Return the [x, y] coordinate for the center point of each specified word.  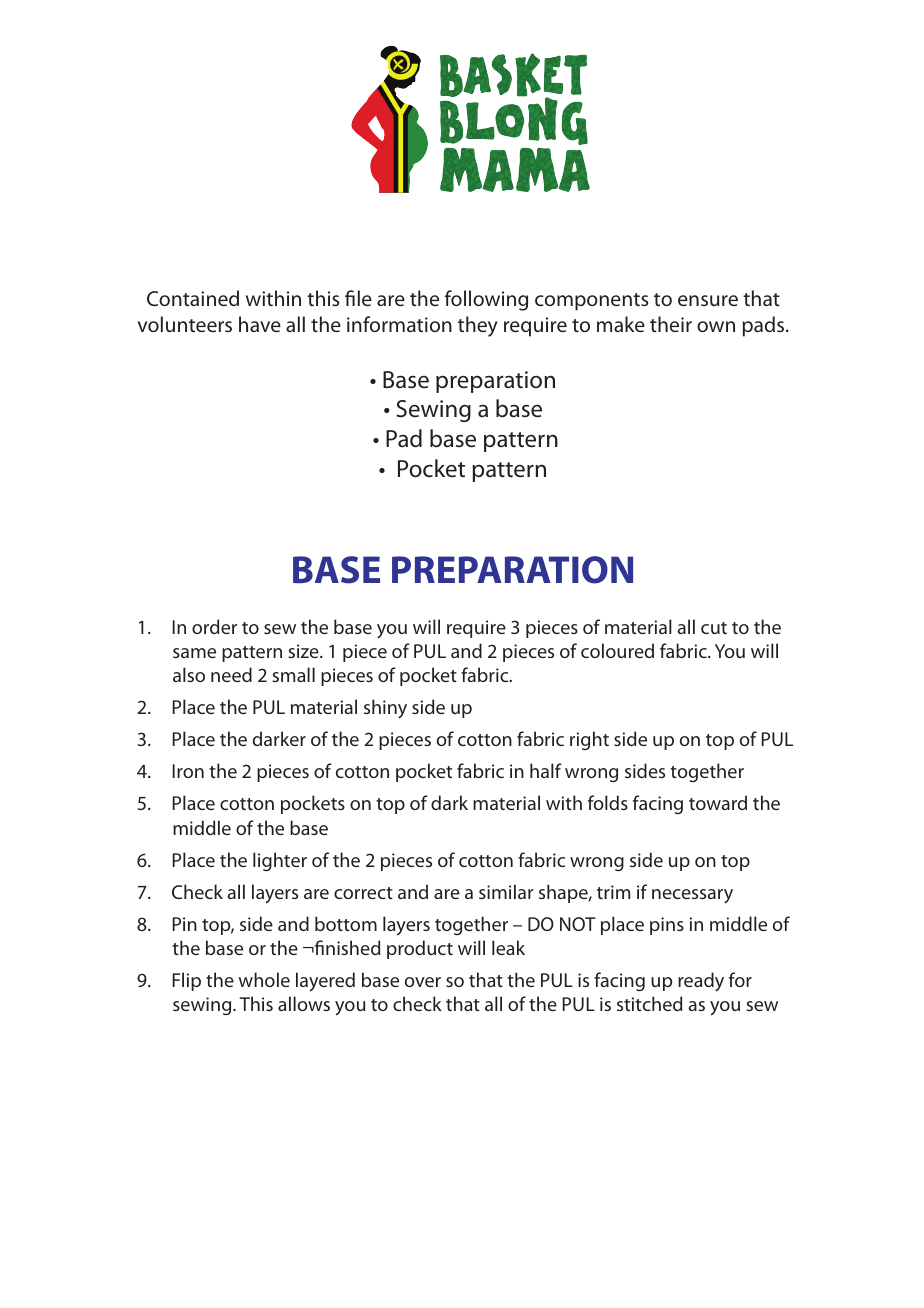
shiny [385, 709]
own [716, 326]
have [260, 324]
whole [264, 979]
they [478, 326]
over [423, 982]
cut [714, 628]
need [231, 674]
